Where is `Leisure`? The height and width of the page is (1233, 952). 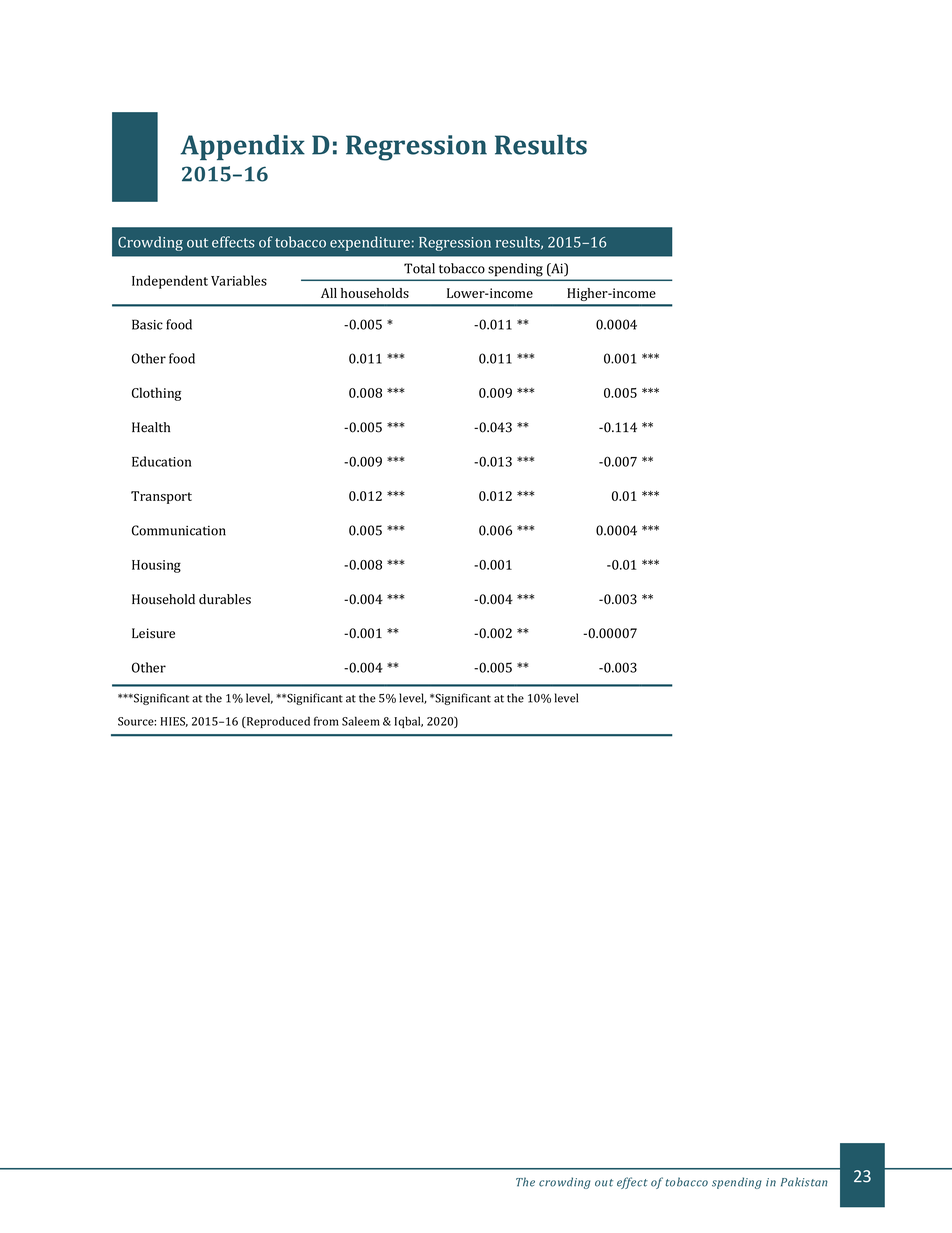
Leisure is located at coordinates (153, 633).
